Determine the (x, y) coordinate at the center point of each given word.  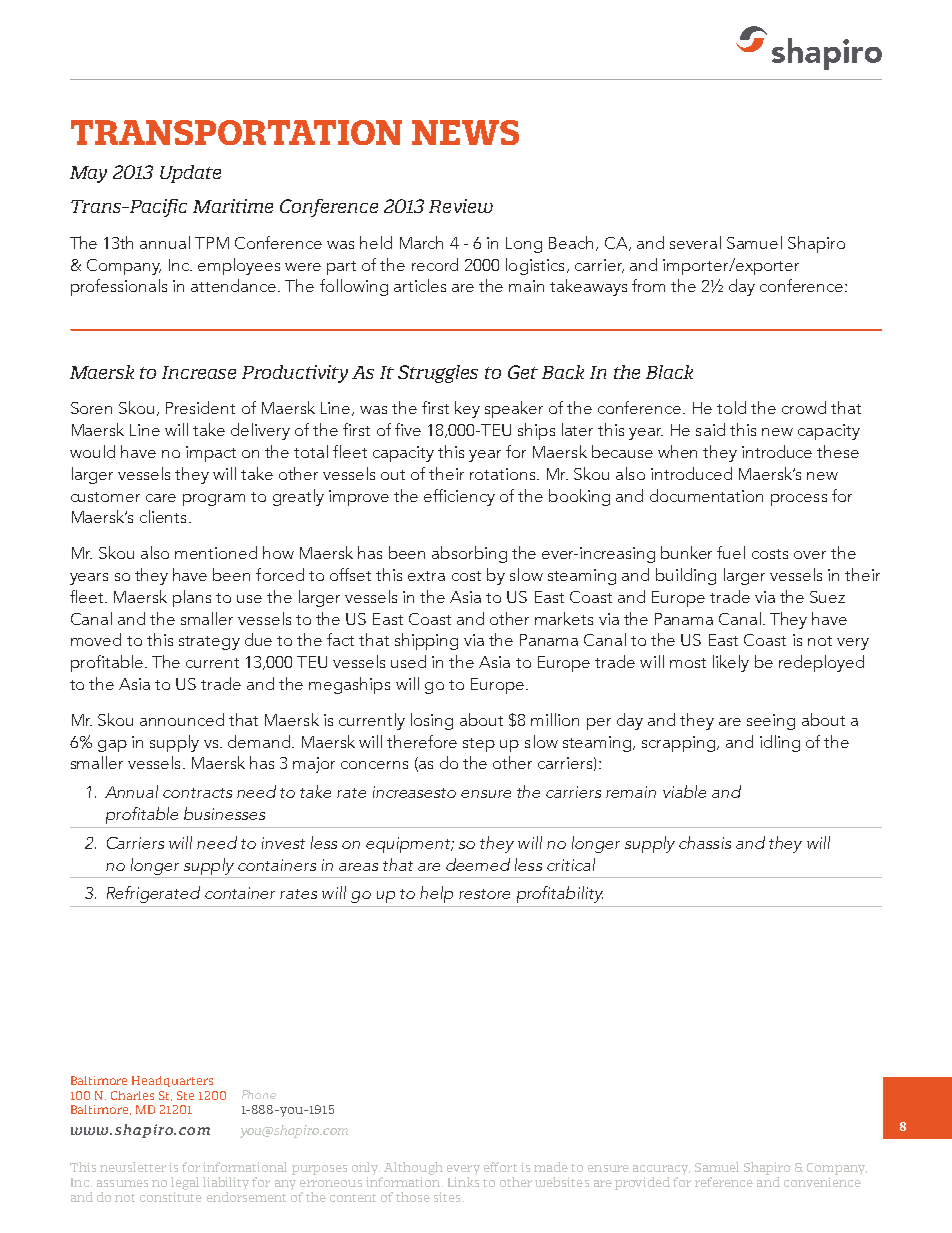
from (648, 285)
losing (432, 721)
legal (185, 1185)
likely (731, 663)
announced (182, 719)
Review (461, 206)
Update (190, 174)
